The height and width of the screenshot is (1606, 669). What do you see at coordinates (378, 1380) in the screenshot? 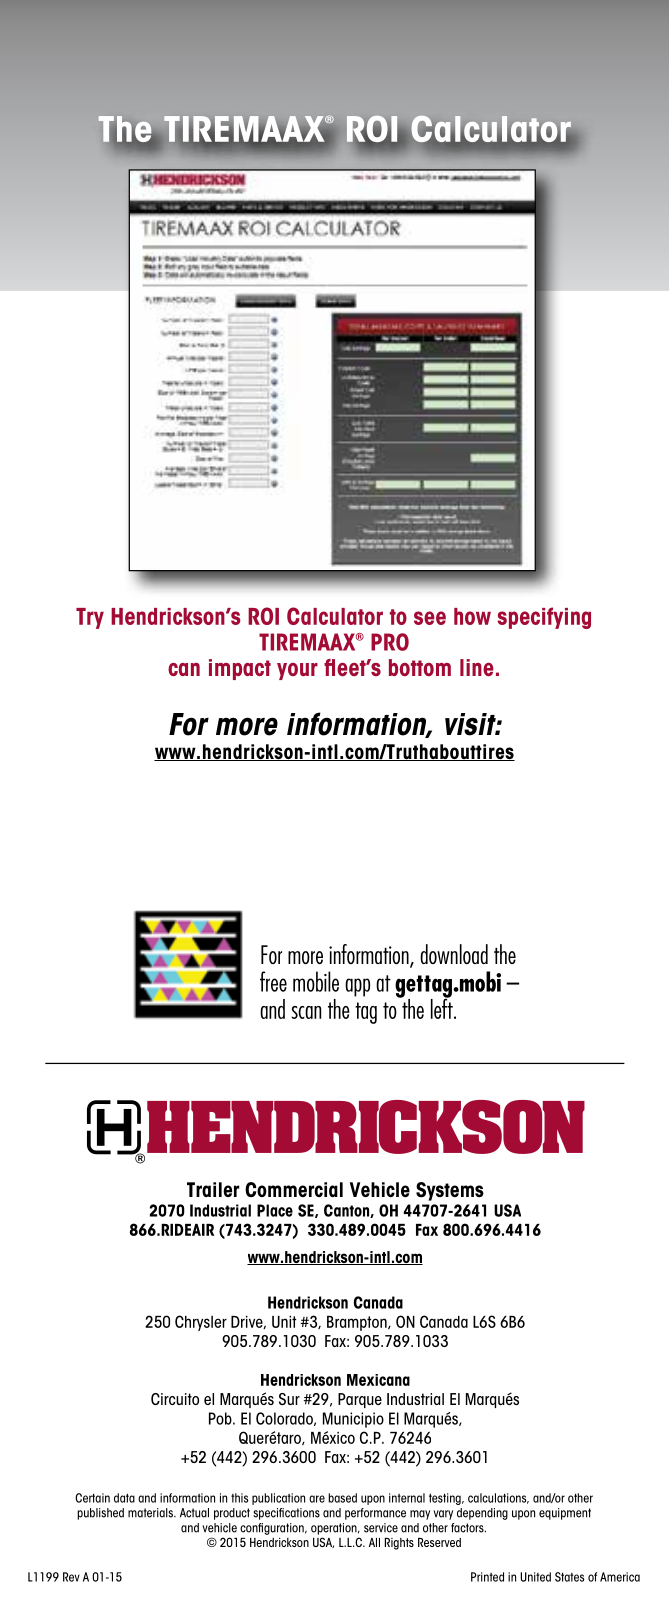
I see `Mexicana` at bounding box center [378, 1380].
